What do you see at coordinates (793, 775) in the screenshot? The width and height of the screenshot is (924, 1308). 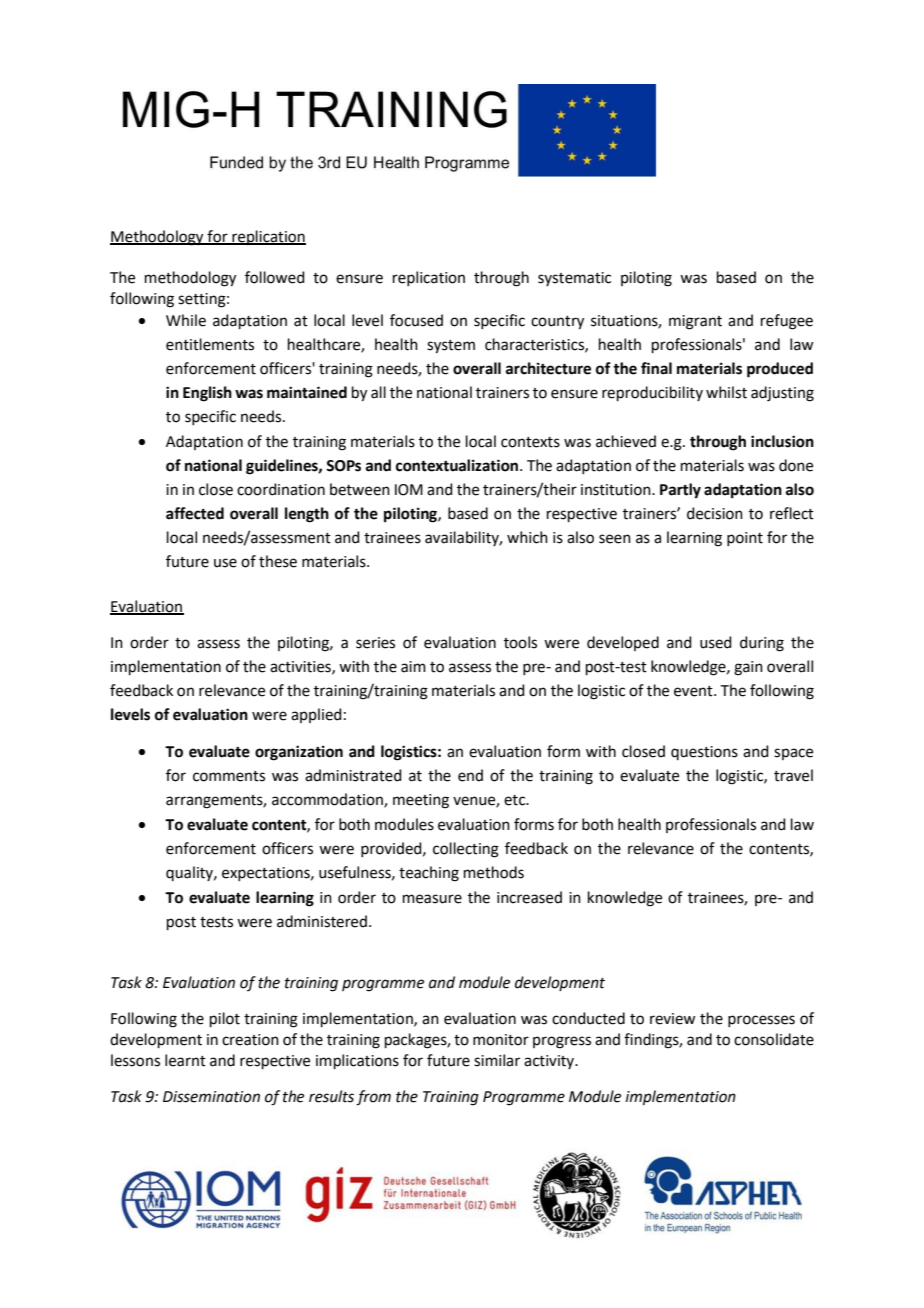 I see `travel` at bounding box center [793, 775].
